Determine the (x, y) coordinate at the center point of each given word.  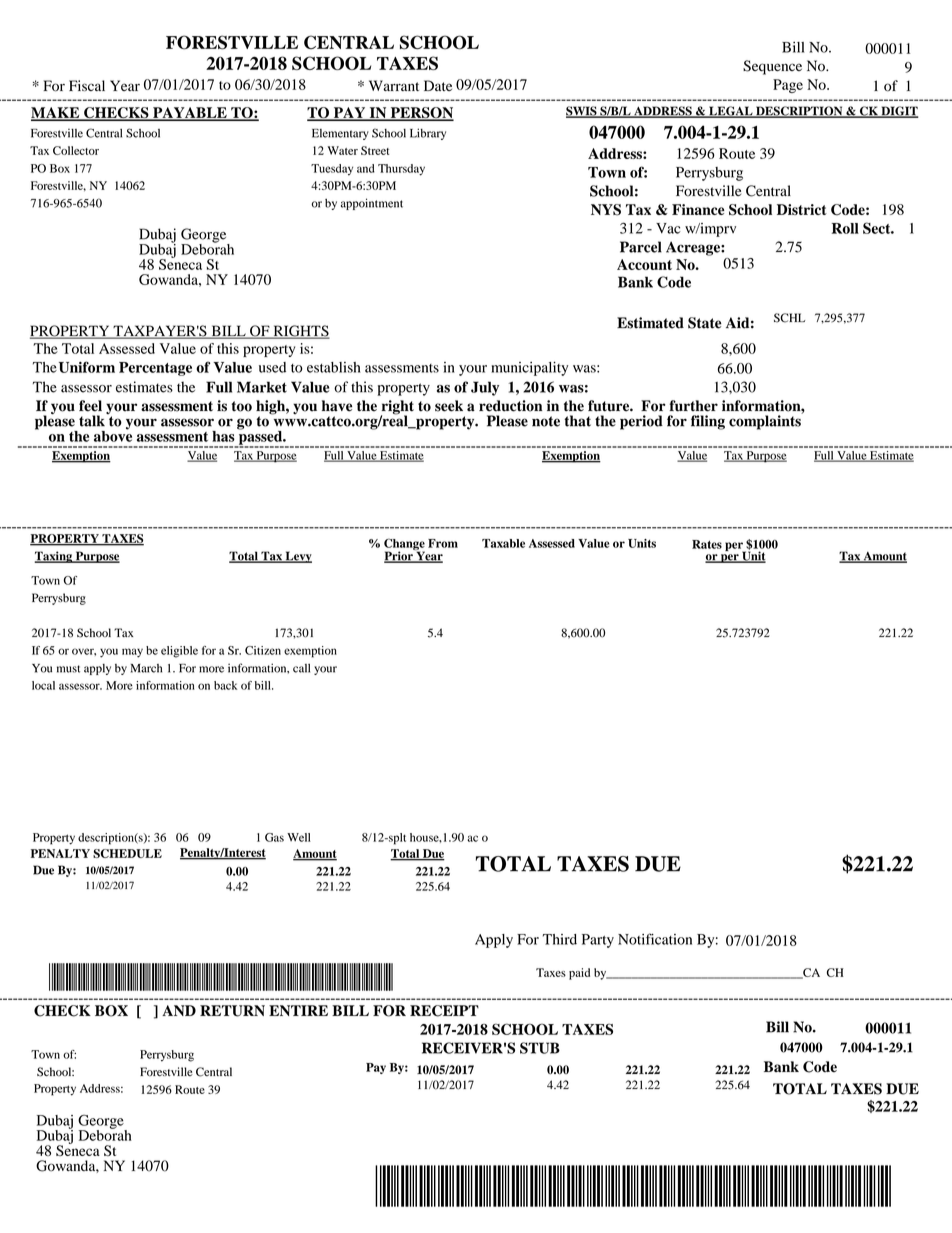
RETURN (232, 1011)
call (301, 668)
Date (438, 85)
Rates (707, 544)
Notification (655, 939)
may (132, 653)
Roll (845, 228)
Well (299, 837)
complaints (766, 421)
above (113, 435)
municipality (529, 368)
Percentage (155, 369)
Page (788, 86)
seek (449, 406)
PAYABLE (190, 113)
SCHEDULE (127, 853)
